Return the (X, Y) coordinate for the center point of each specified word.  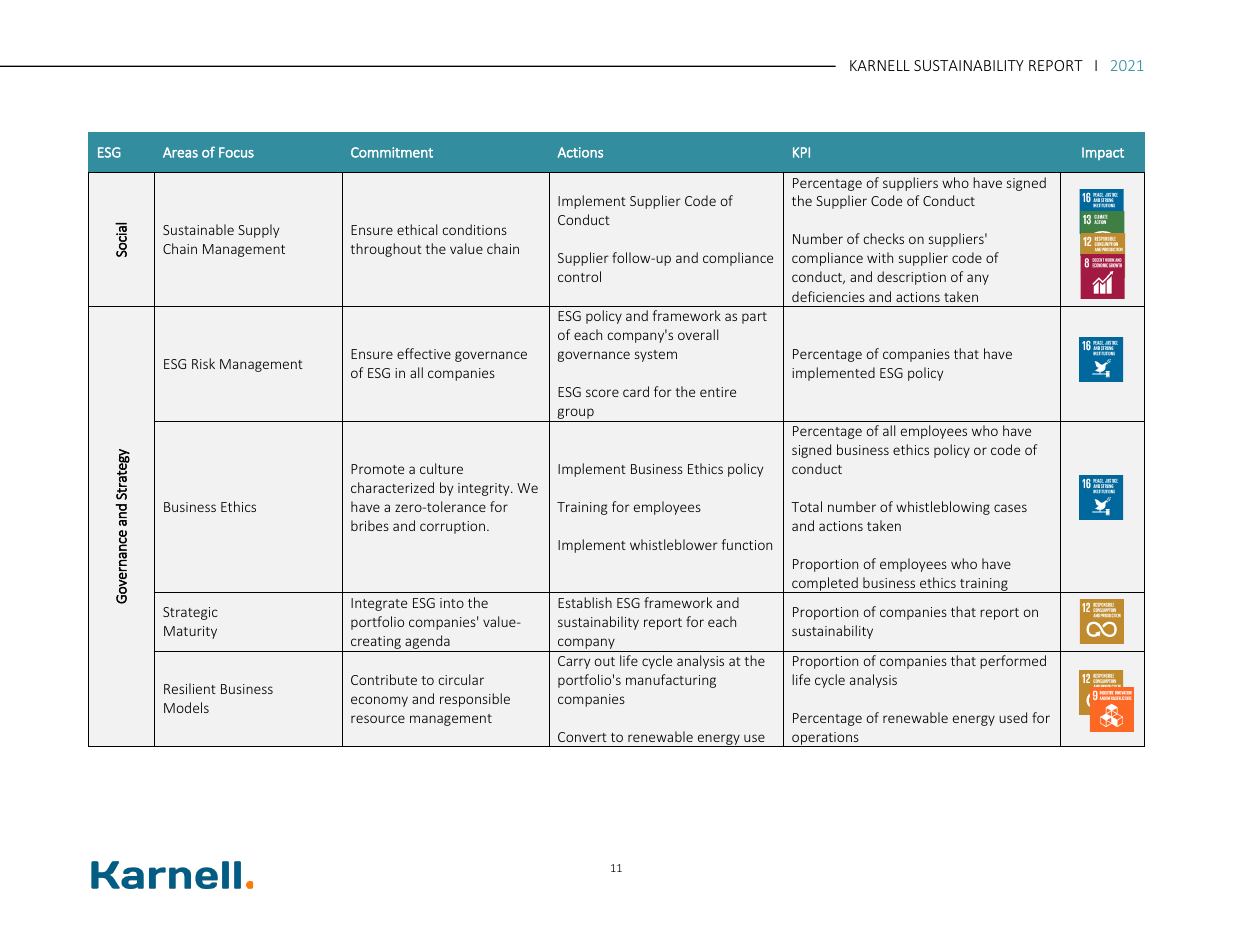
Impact (1103, 153)
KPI (801, 152)
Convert (582, 737)
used (1013, 717)
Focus (236, 152)
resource (378, 719)
